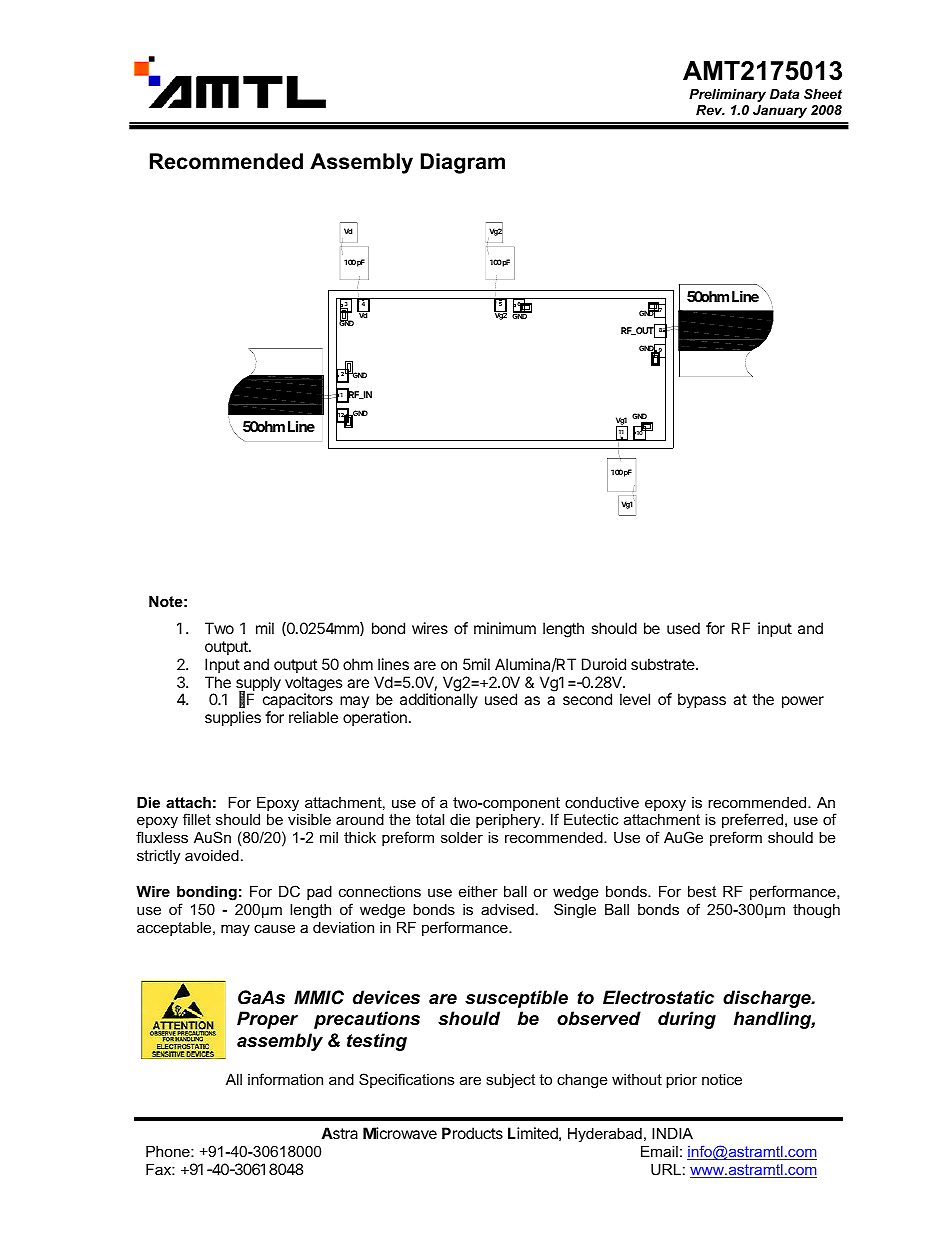  I want to click on Preliminary, so click(727, 95).
